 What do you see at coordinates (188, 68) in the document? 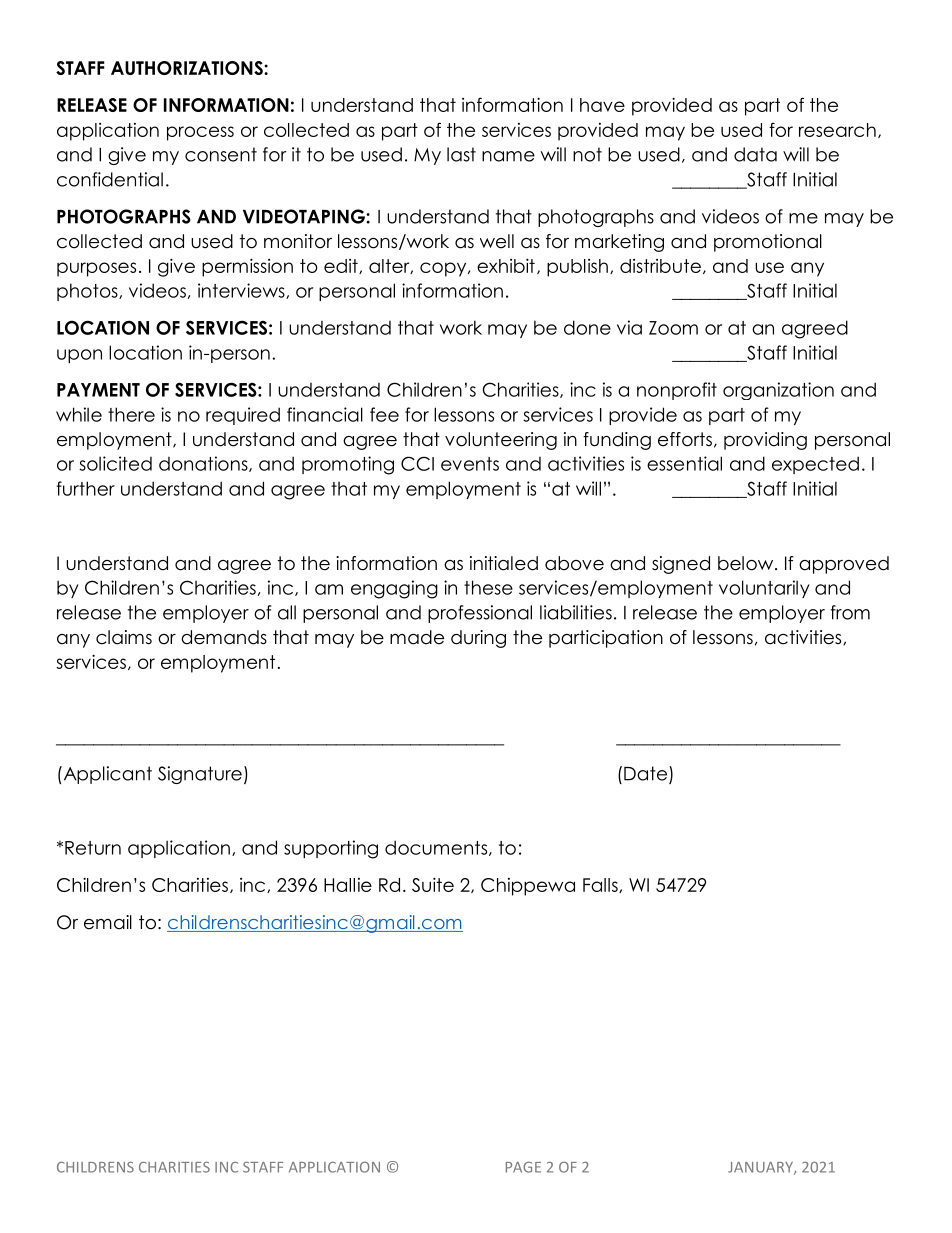
I see `AUTHORIZATIONS` at bounding box center [188, 68].
